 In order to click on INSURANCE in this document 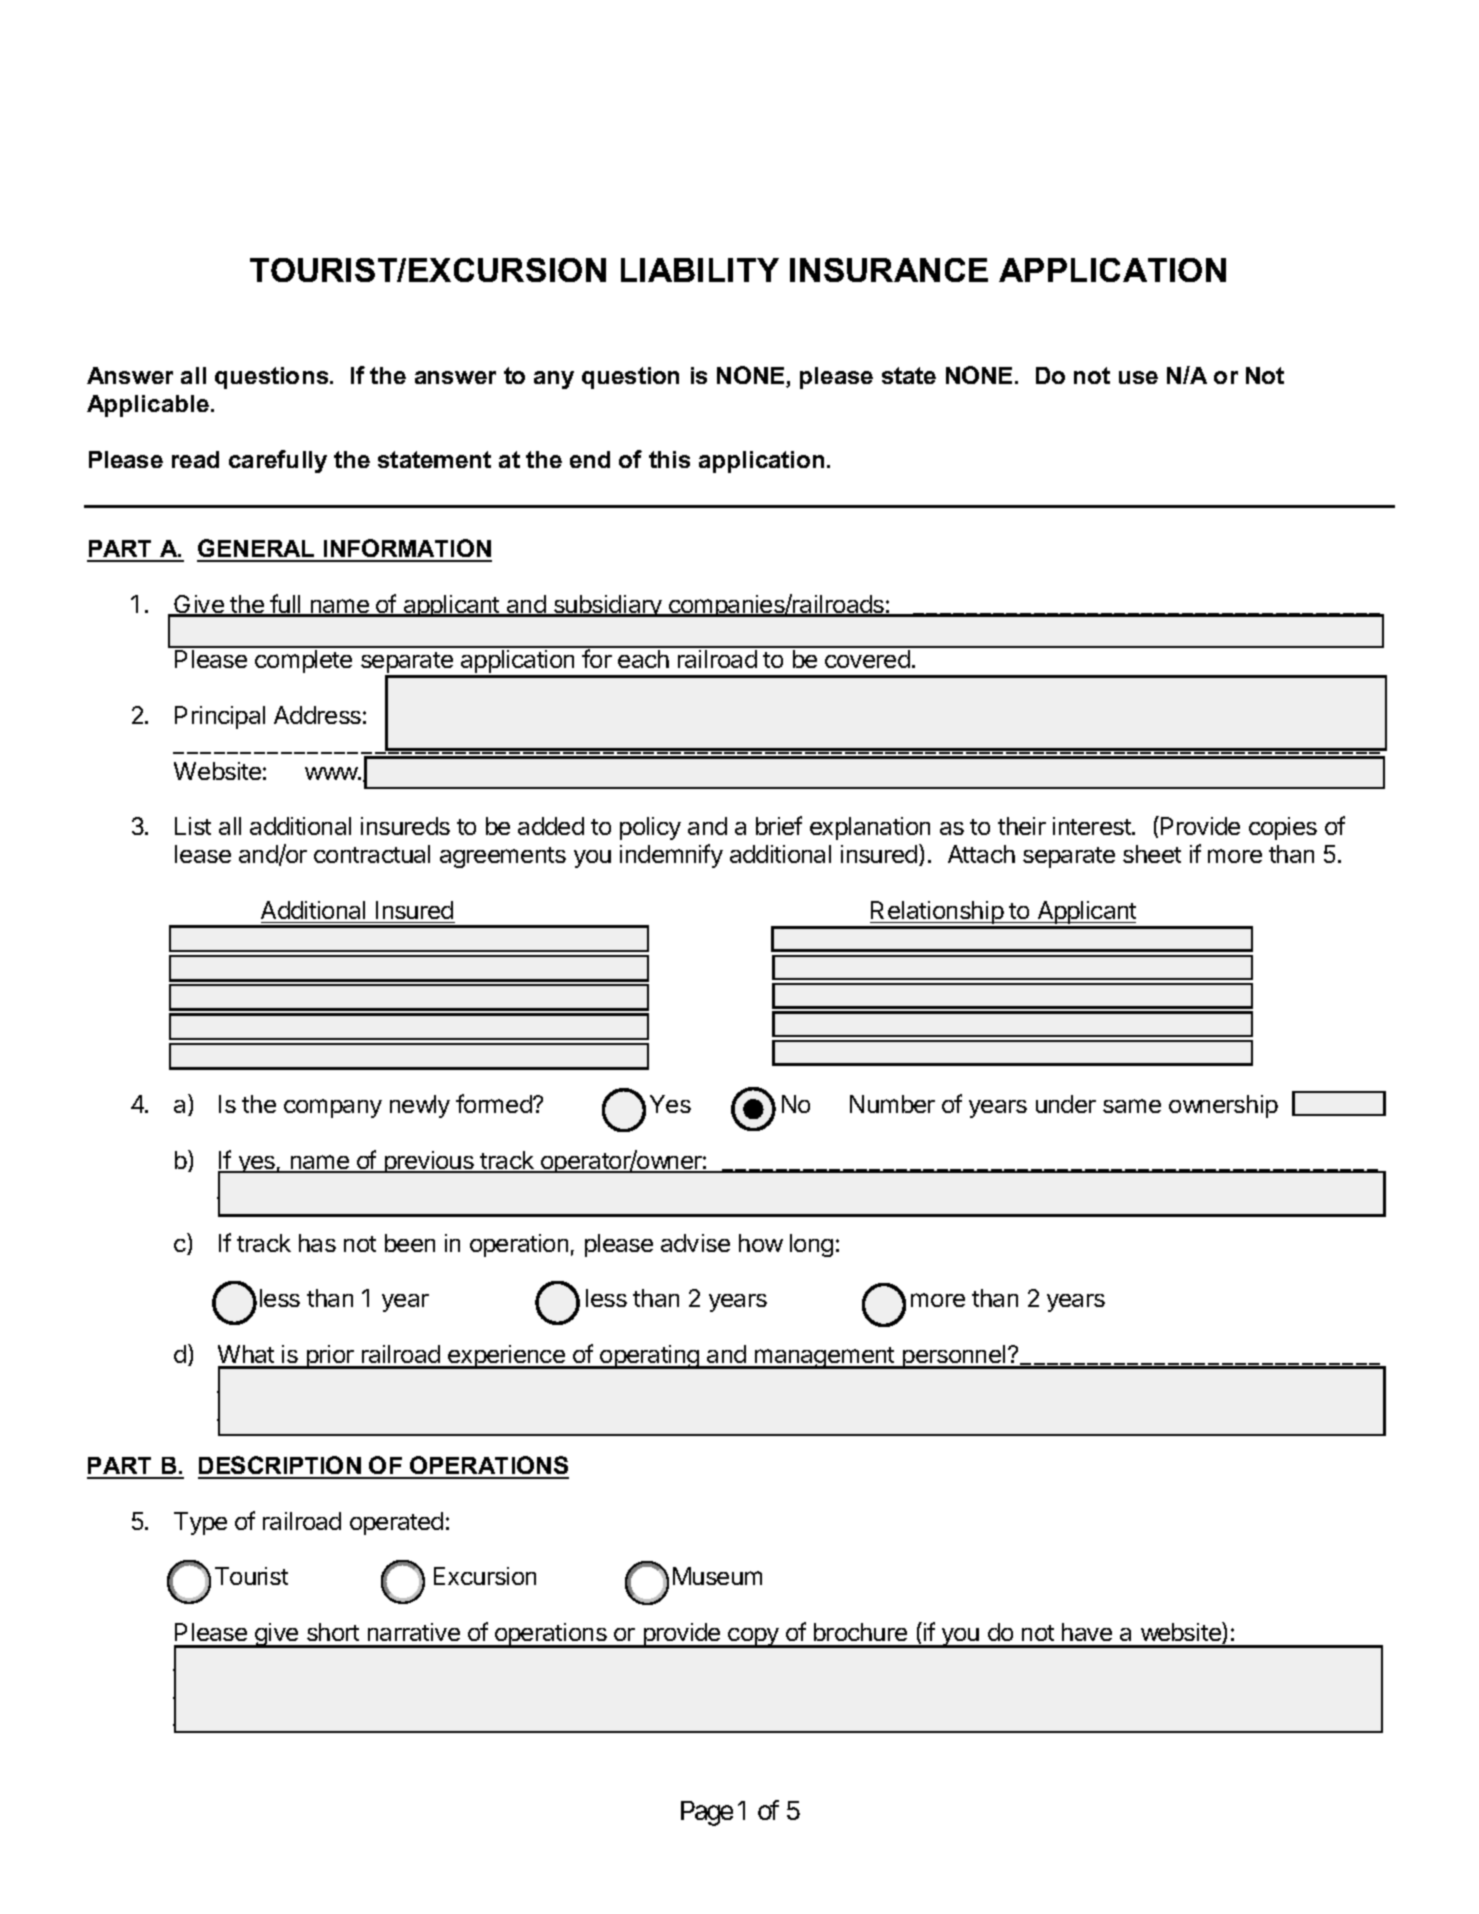, I will do `click(889, 270)`.
